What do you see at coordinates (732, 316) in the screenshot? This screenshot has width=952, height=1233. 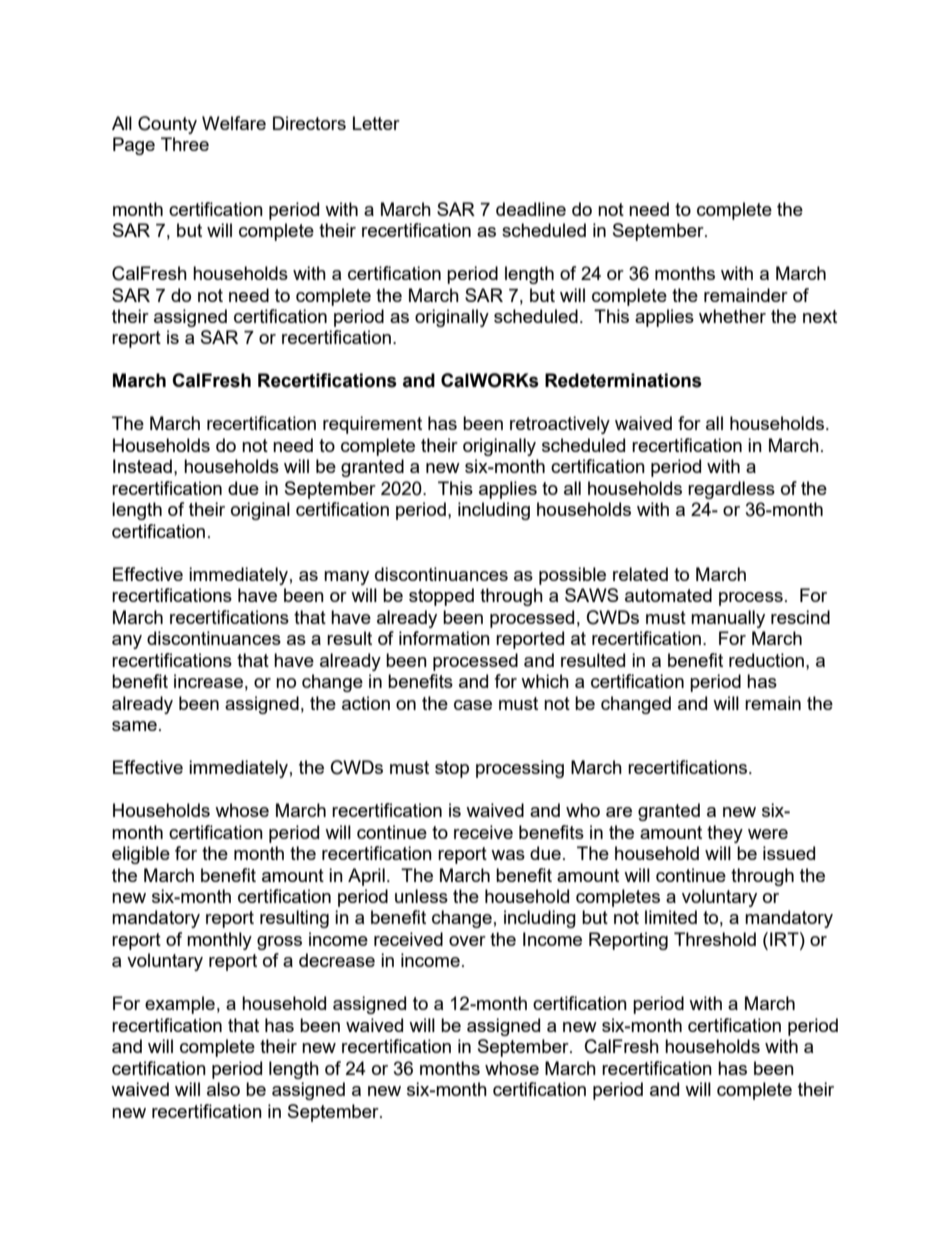 I see `whether` at bounding box center [732, 316].
